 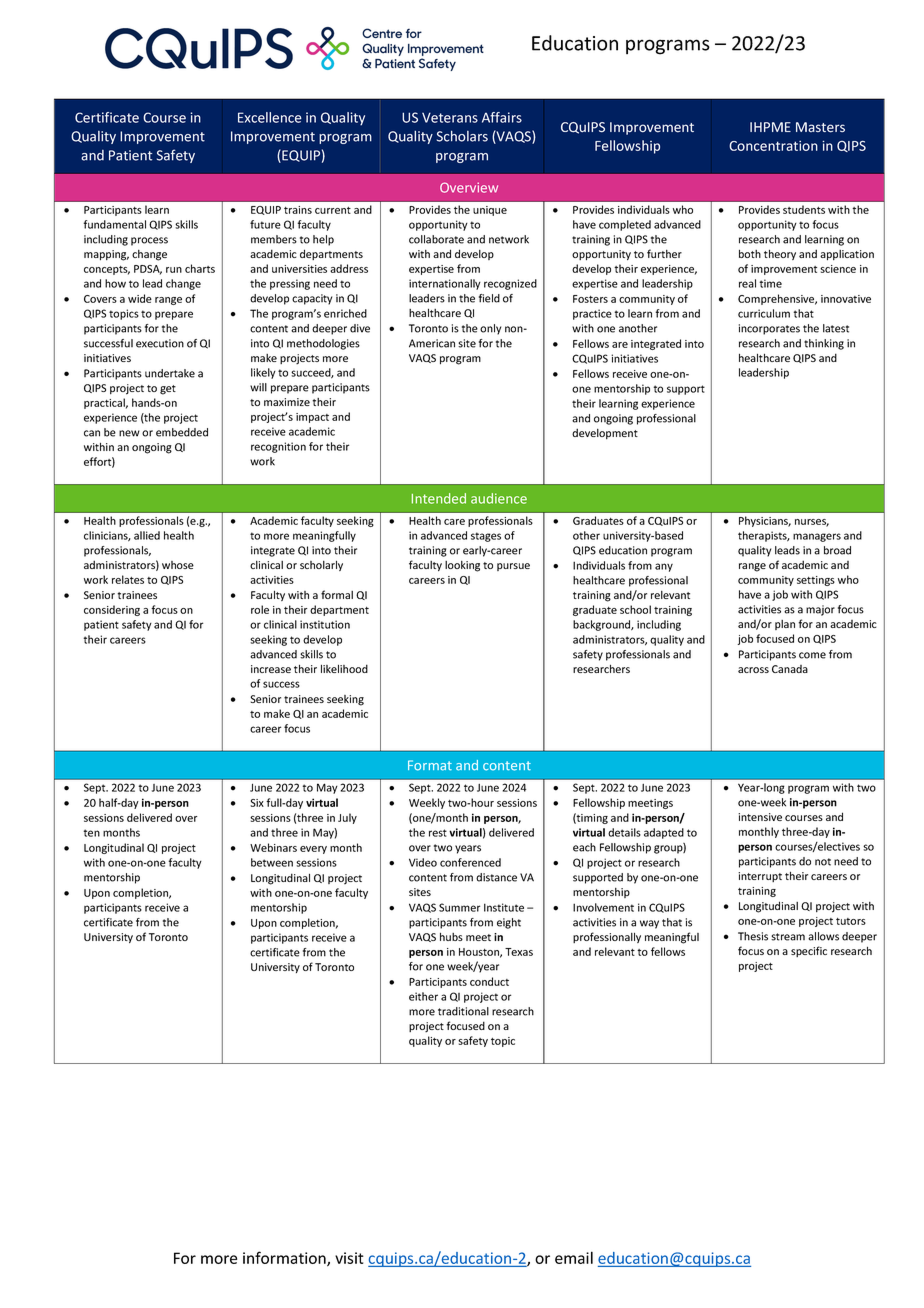 What do you see at coordinates (574, 1257) in the image?
I see `email` at bounding box center [574, 1257].
